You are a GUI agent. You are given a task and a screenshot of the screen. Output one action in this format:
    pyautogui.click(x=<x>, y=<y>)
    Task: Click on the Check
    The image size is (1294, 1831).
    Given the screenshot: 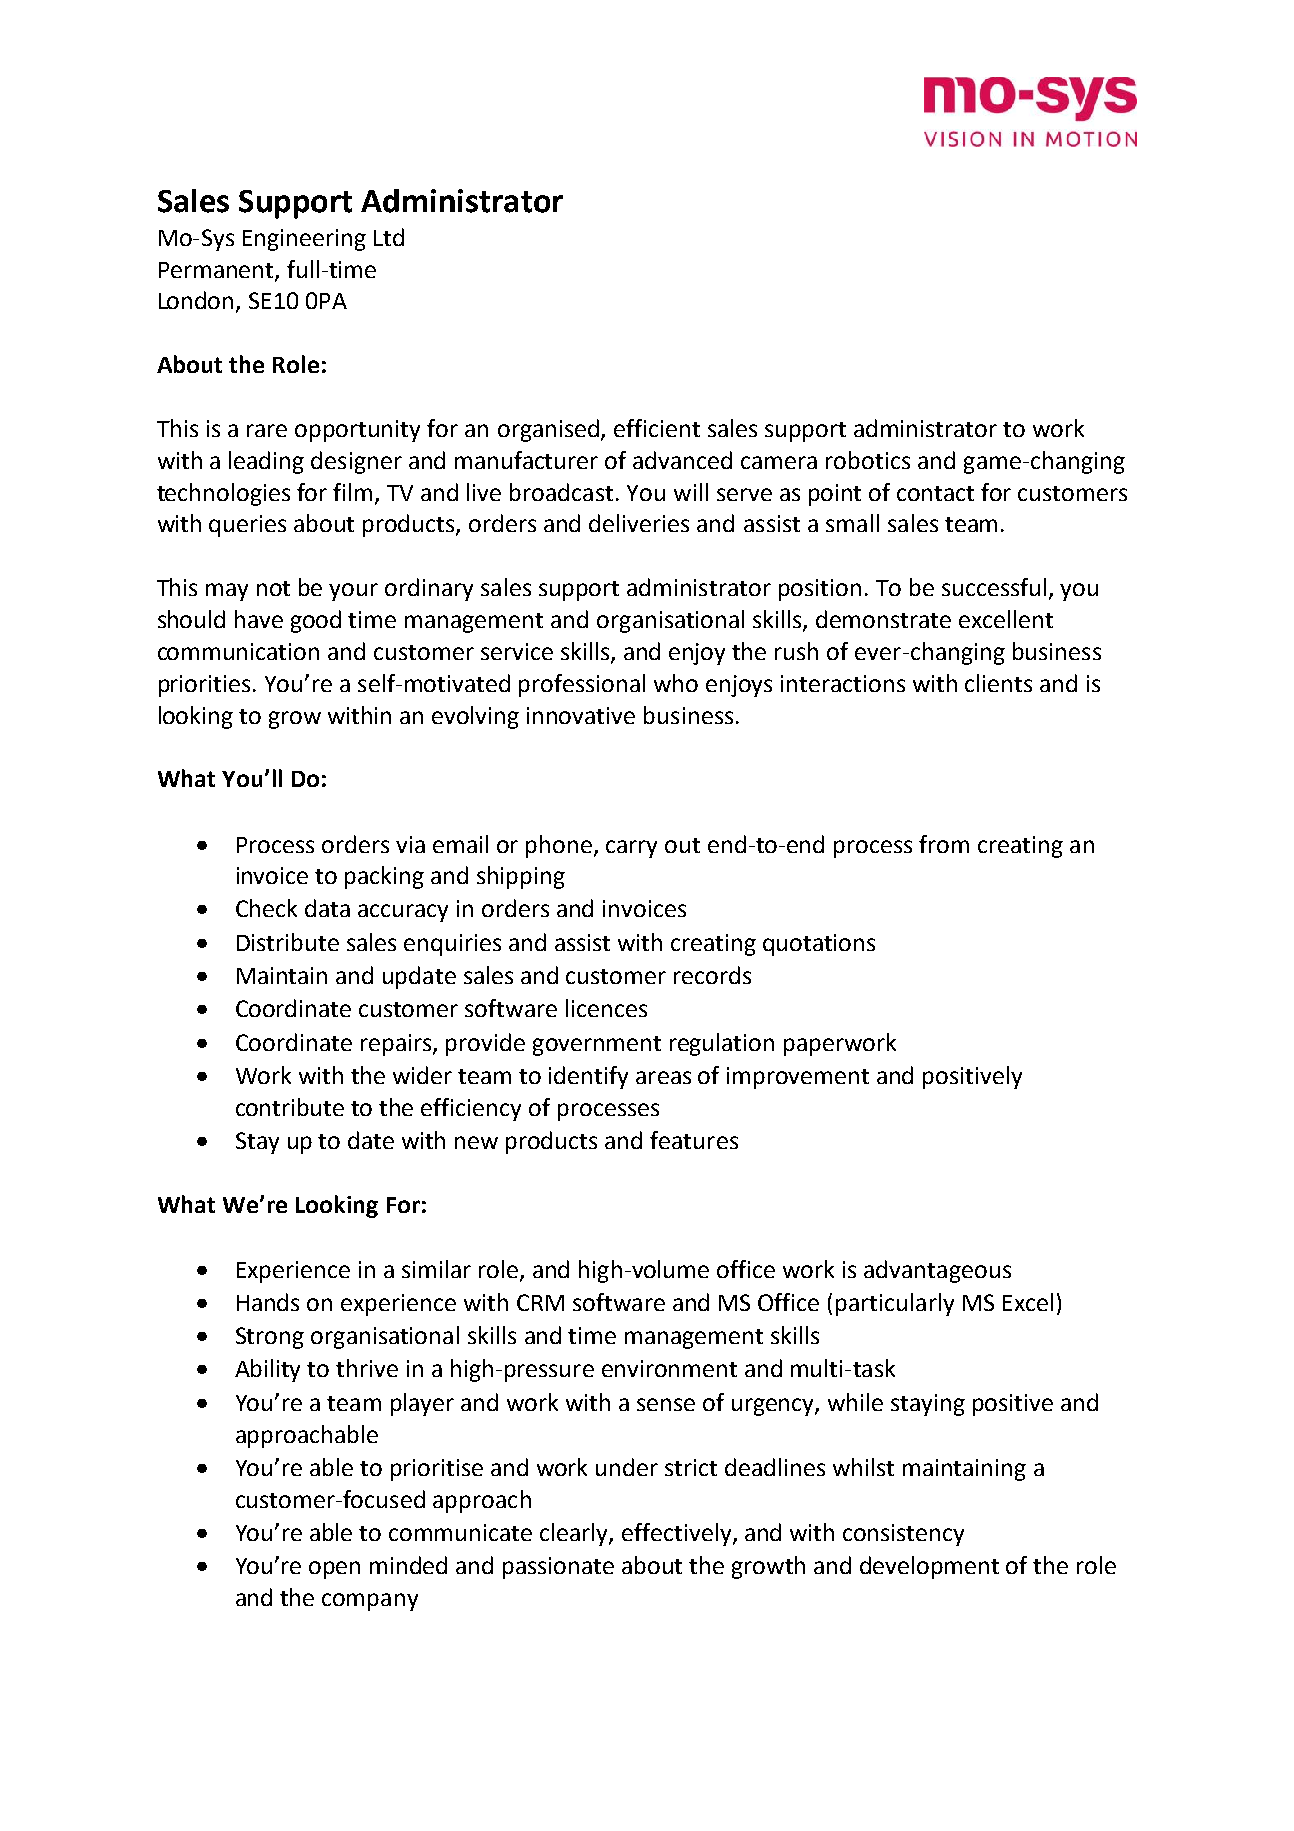 What is the action you would take?
    pyautogui.click(x=266, y=908)
